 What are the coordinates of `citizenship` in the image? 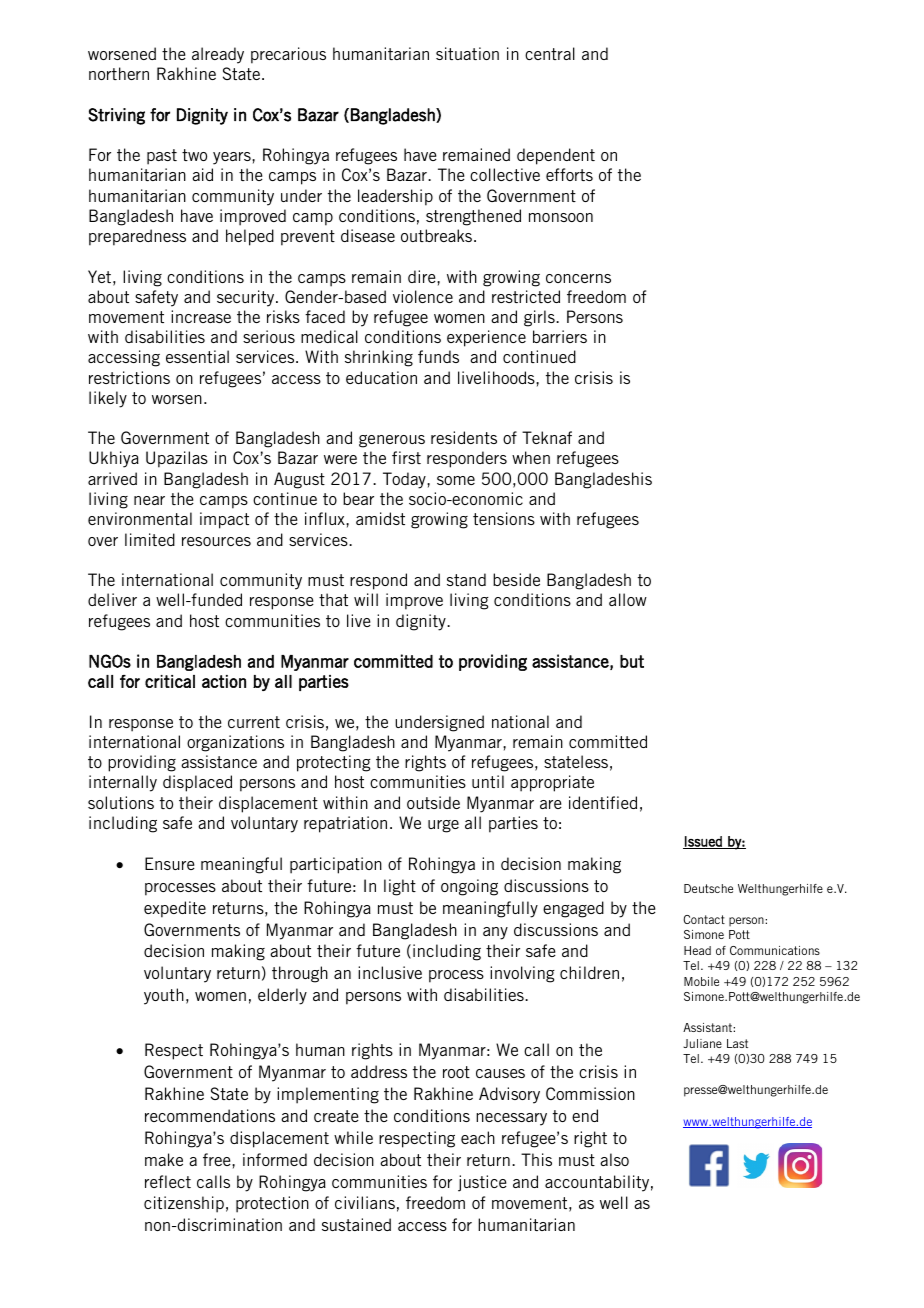 It's located at (184, 1204).
